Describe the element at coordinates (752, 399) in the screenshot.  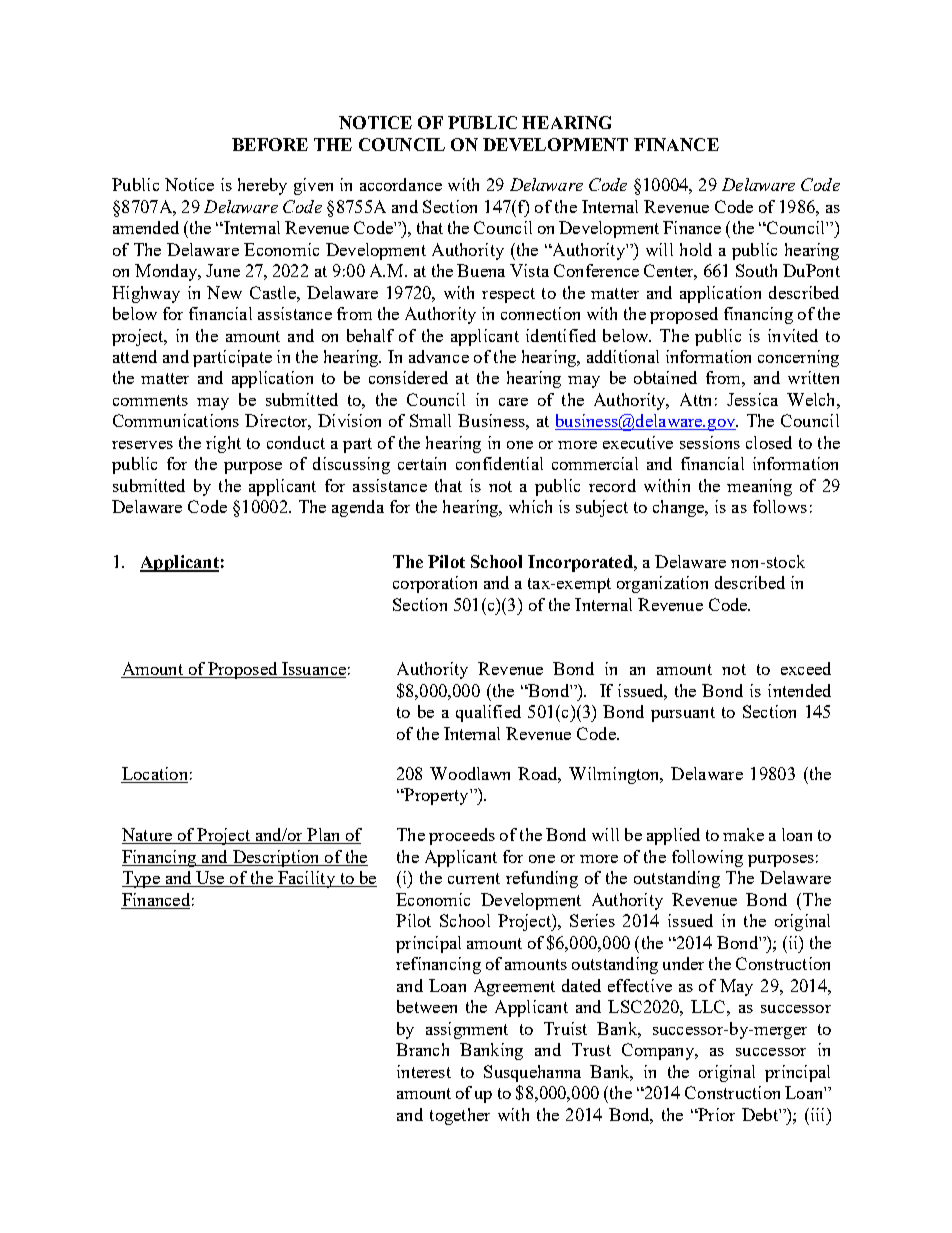
I see `Jessica` at that location.
